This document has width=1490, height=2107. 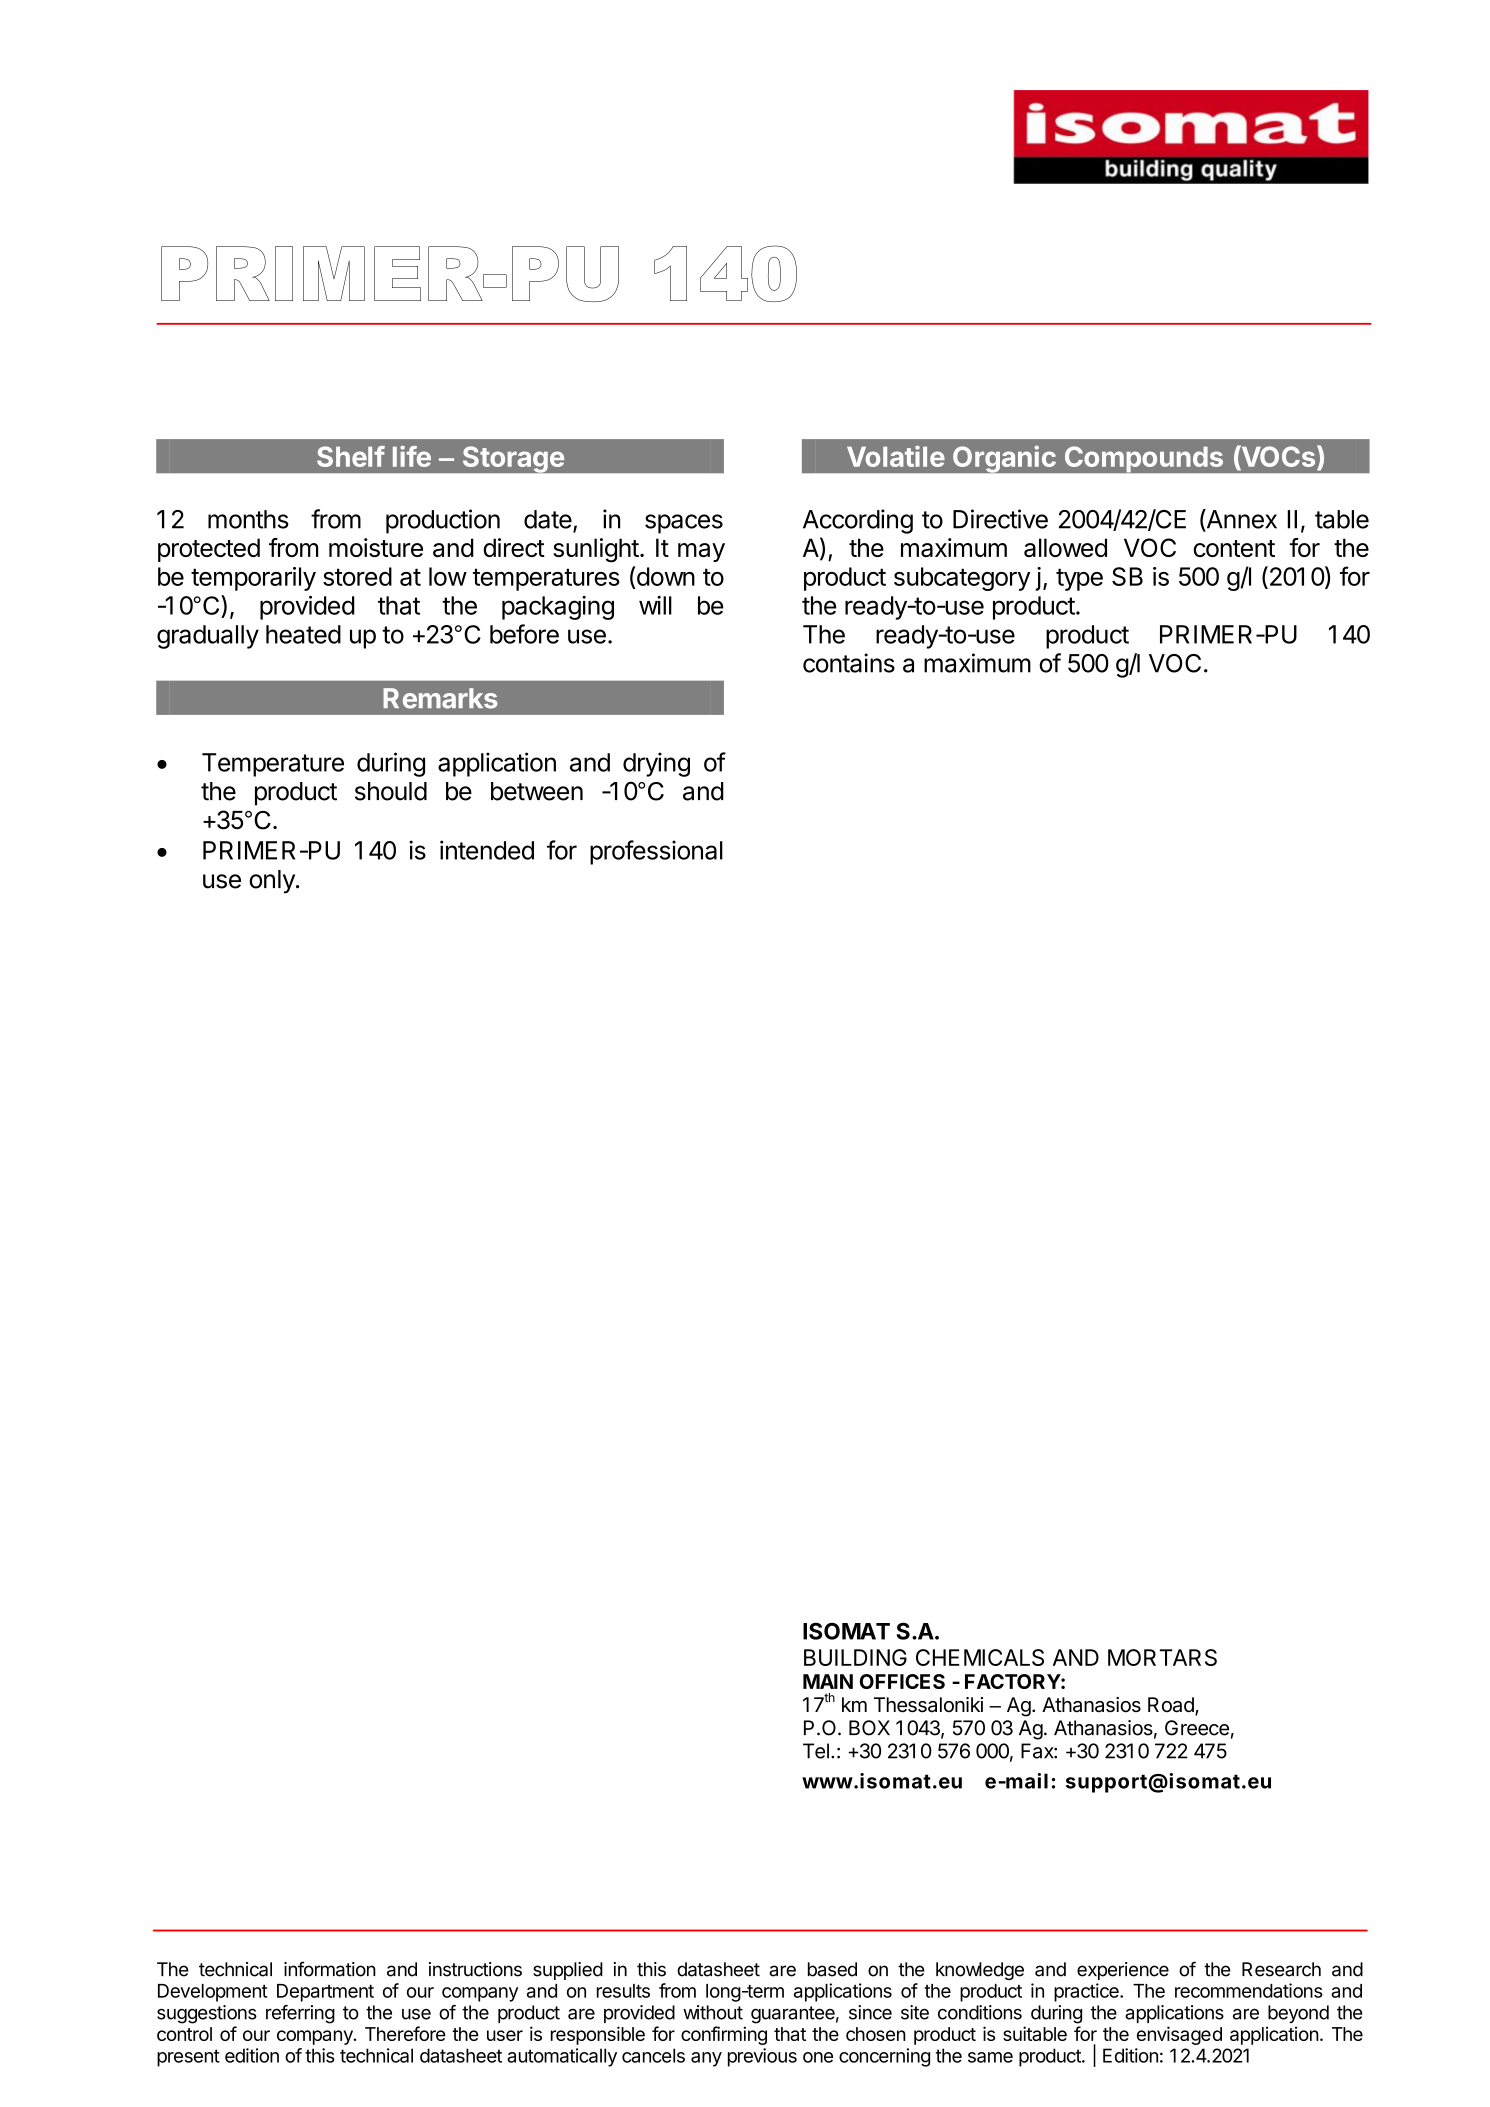 I want to click on referring, so click(x=300, y=2014).
